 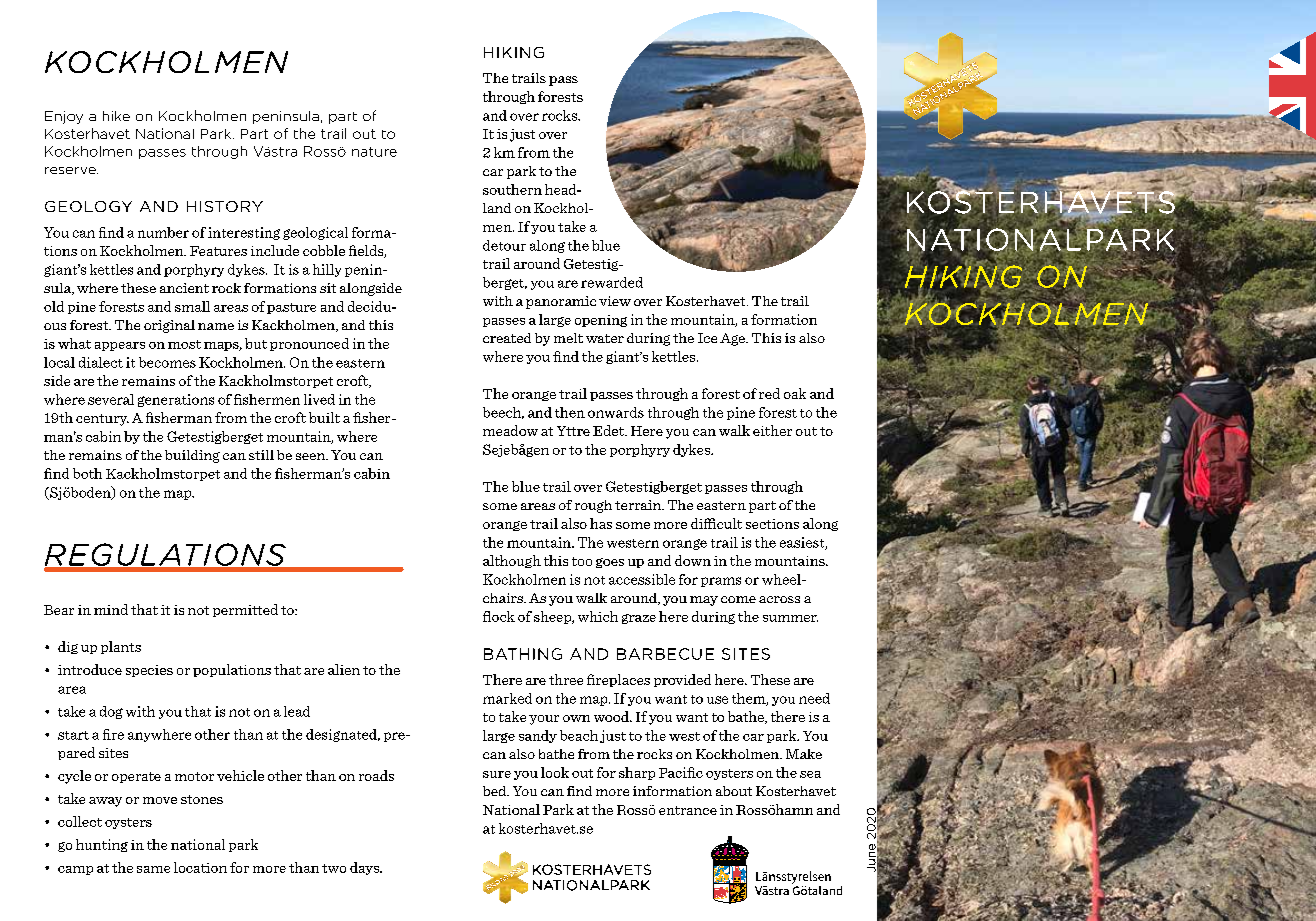 I want to click on seen, so click(x=311, y=456).
